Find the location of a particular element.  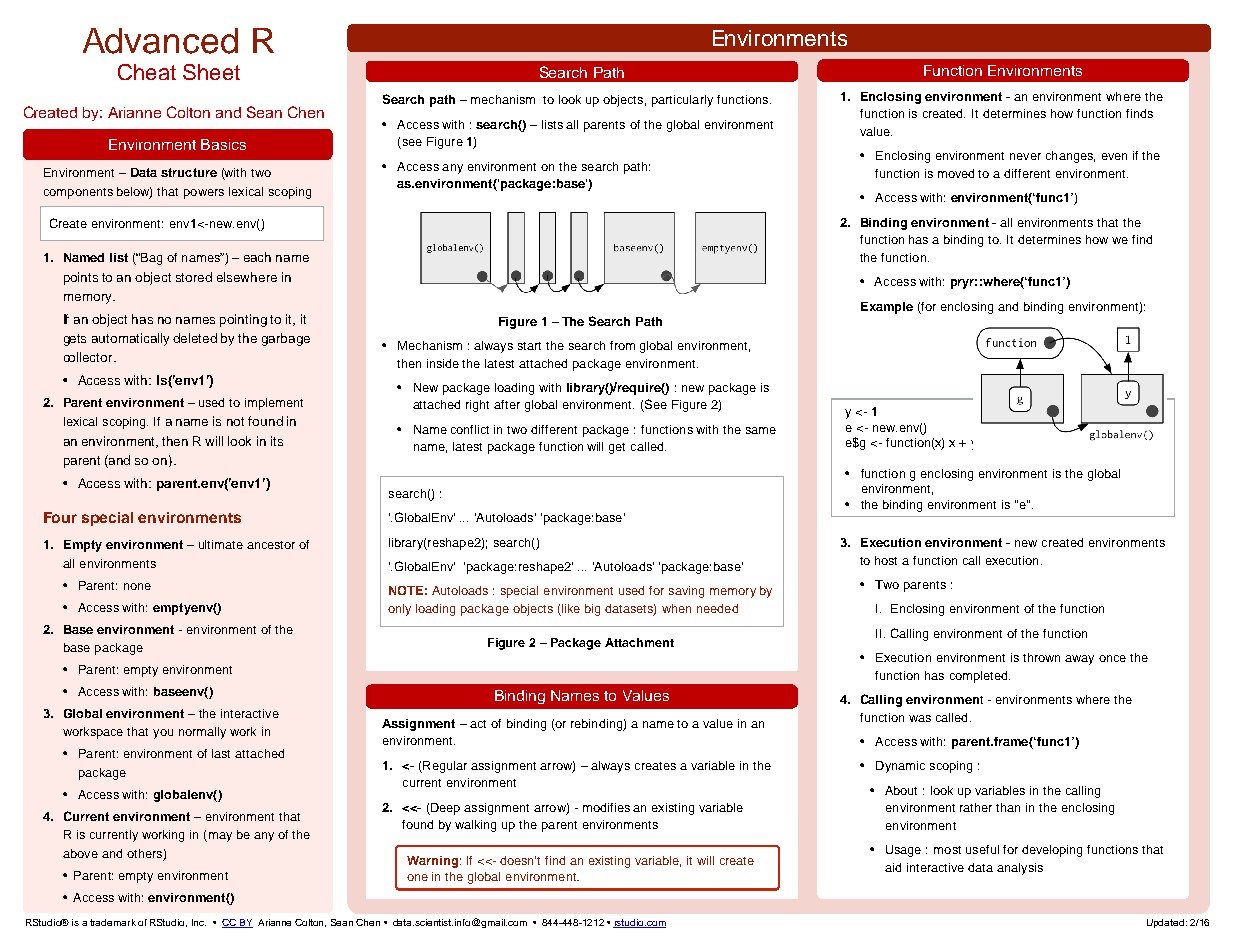

deleted is located at coordinates (195, 338).
